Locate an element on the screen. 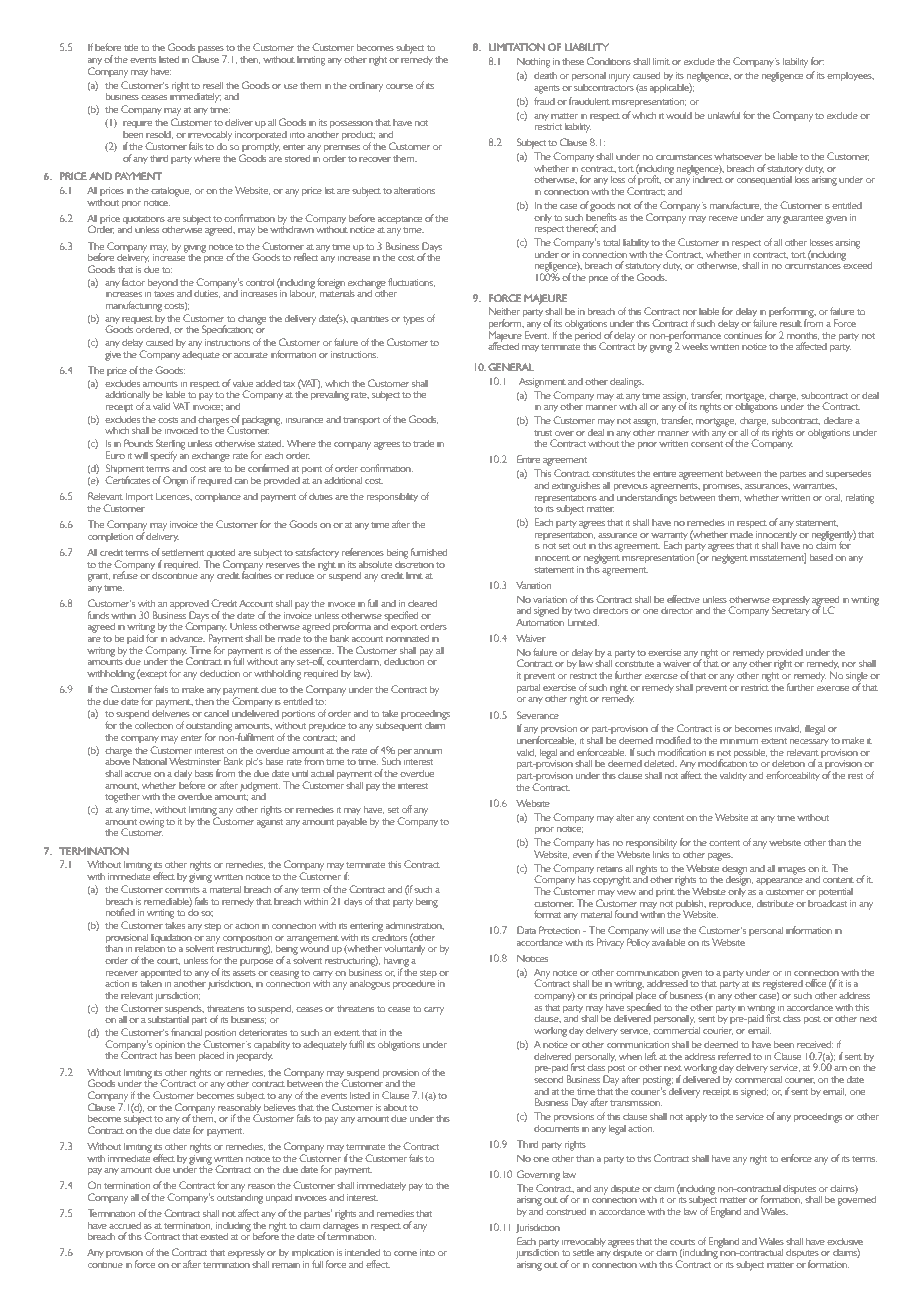 This screenshot has height=1308, width=924. trade is located at coordinates (423, 443).
